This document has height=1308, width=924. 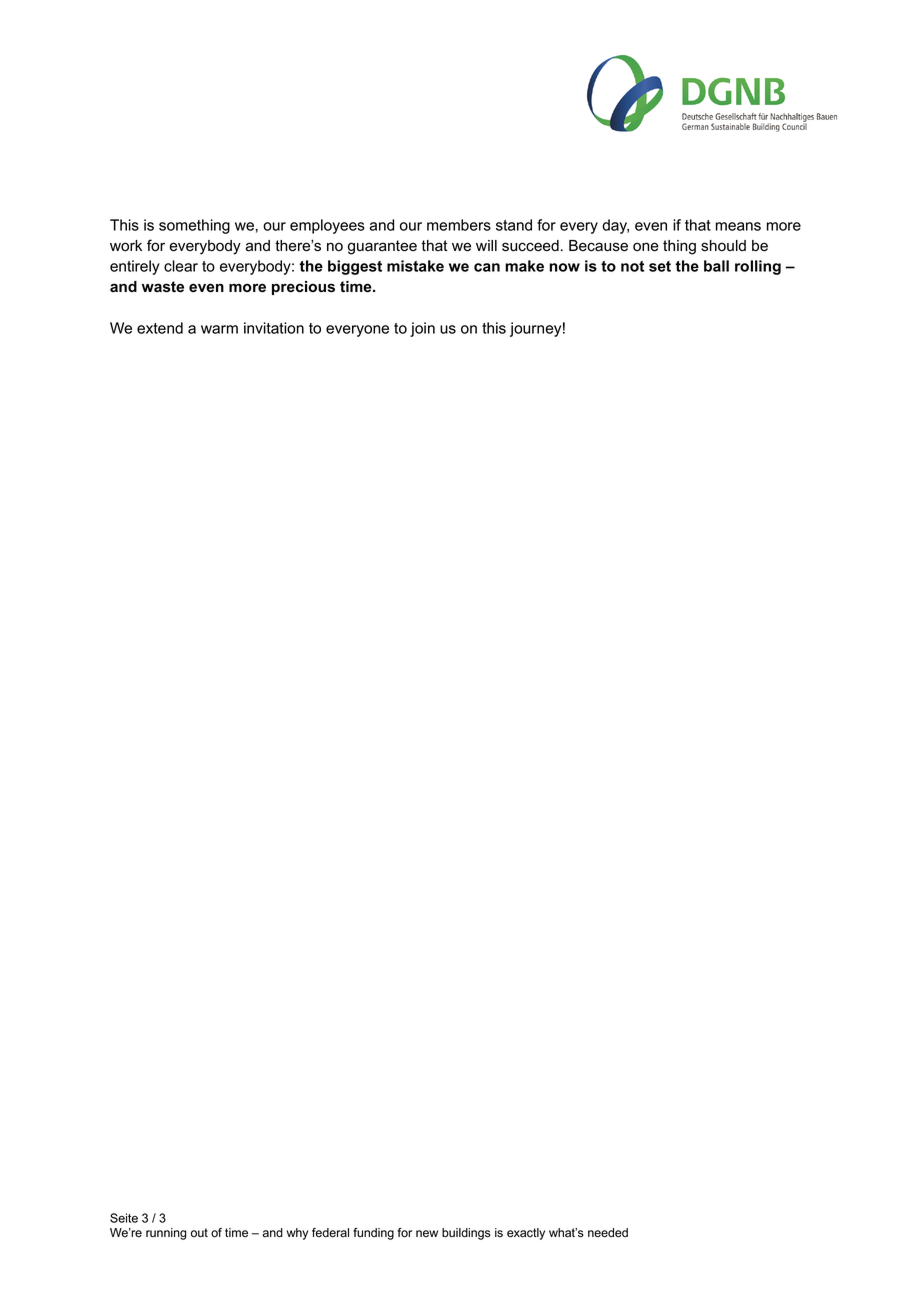 I want to click on set, so click(x=660, y=266).
